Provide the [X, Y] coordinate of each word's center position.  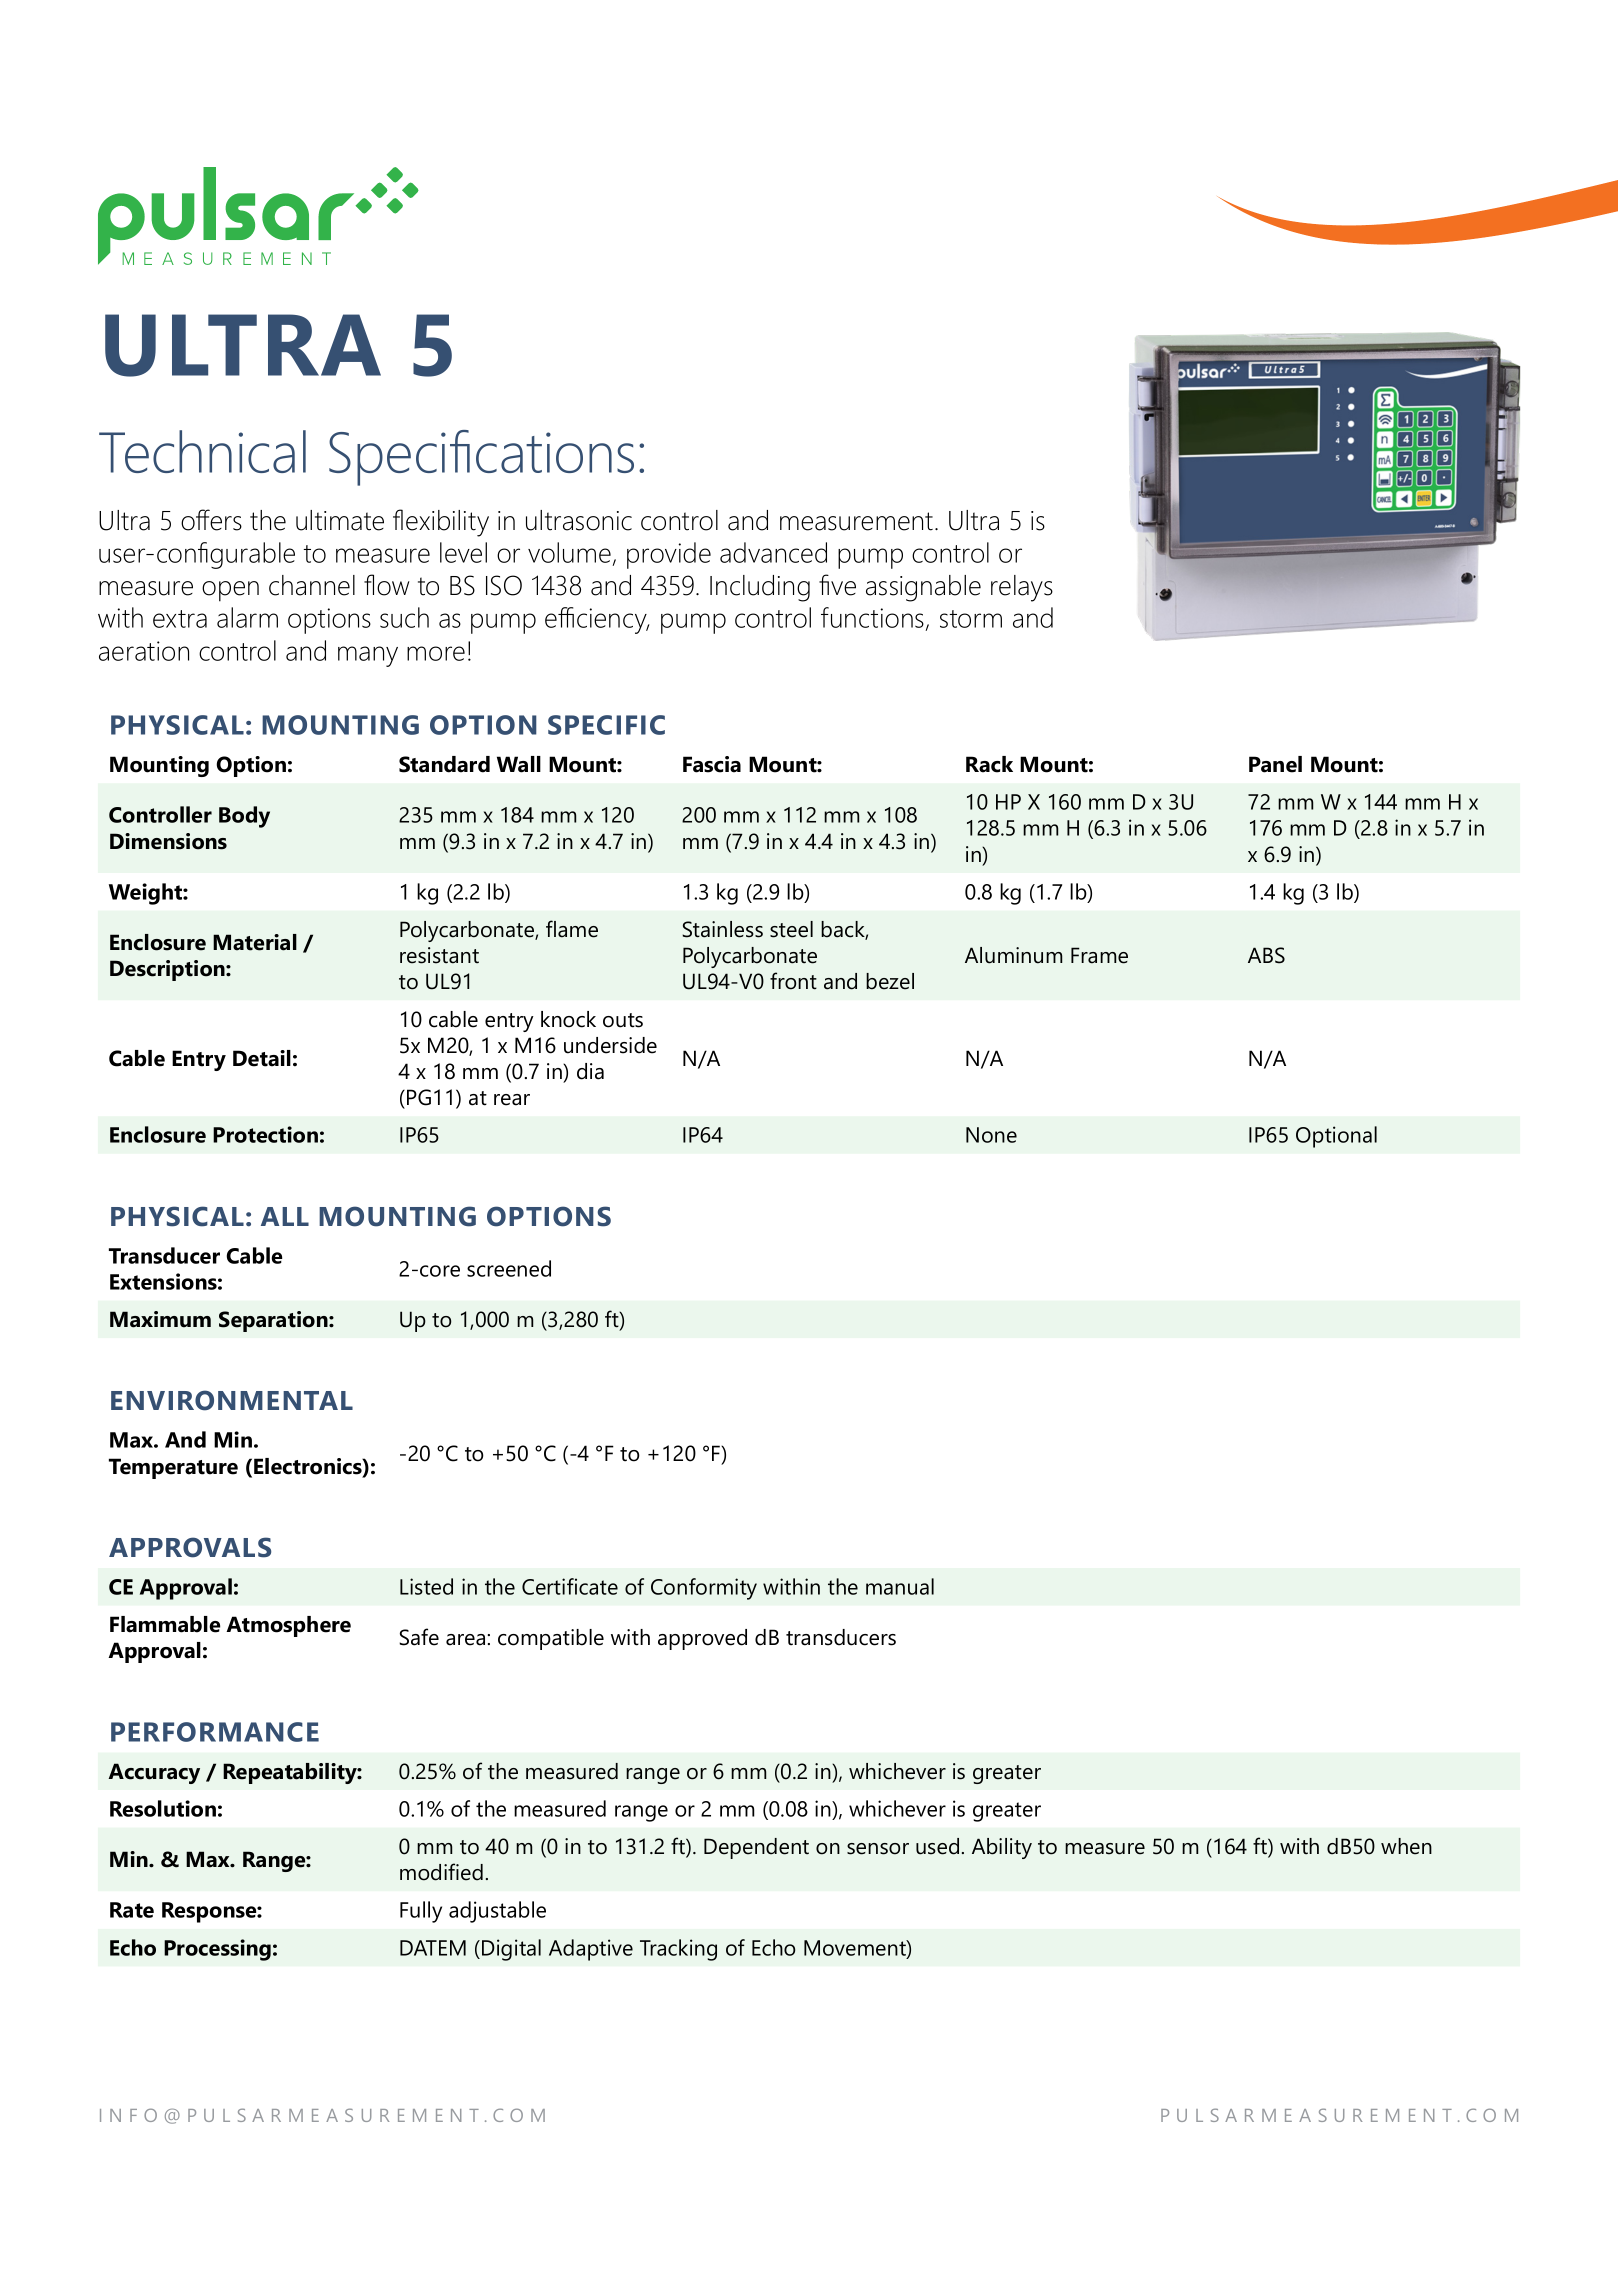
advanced [773, 552]
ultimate [340, 520]
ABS [1266, 955]
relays [1022, 588]
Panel [1275, 764]
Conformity [704, 1589]
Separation [274, 1321]
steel [791, 929]
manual [900, 1586]
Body [244, 817]
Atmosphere [288, 1626]
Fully [421, 1912]
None [991, 1135]
